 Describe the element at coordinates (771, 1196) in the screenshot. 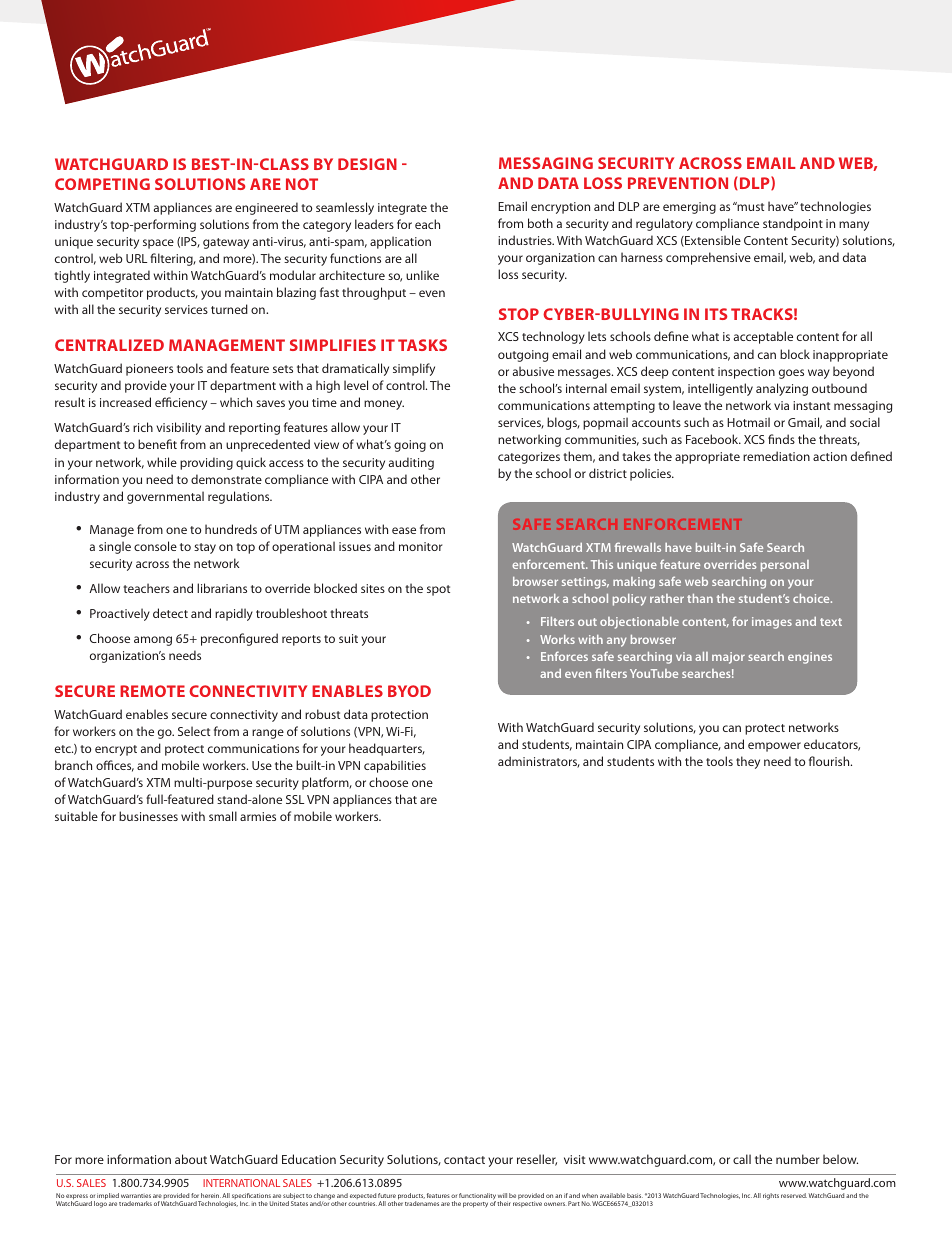

I see `rights` at that location.
